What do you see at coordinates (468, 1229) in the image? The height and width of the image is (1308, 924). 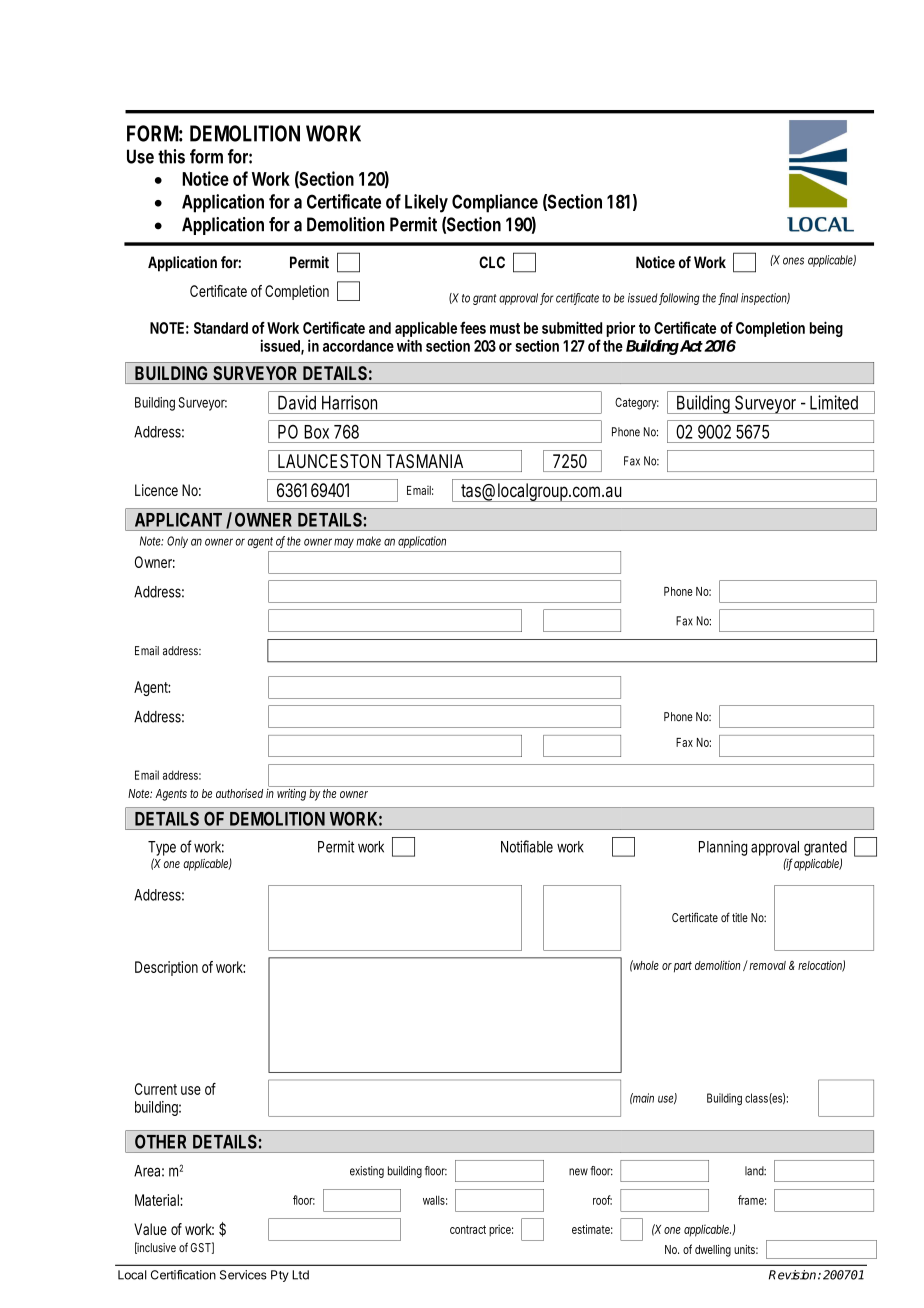 I see `contract` at bounding box center [468, 1229].
